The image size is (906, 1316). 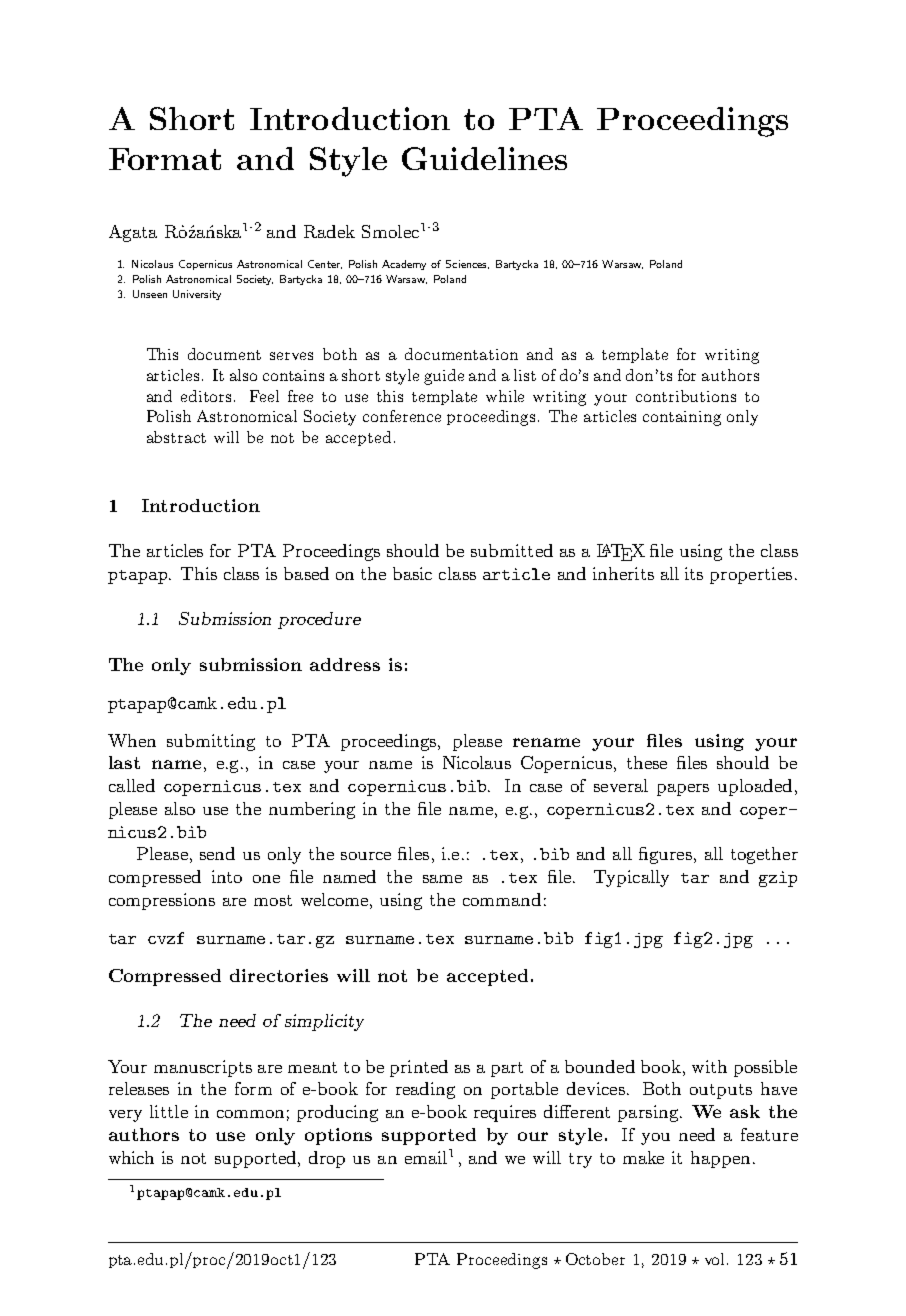 What do you see at coordinates (595, 1259) in the screenshot?
I see `October` at bounding box center [595, 1259].
